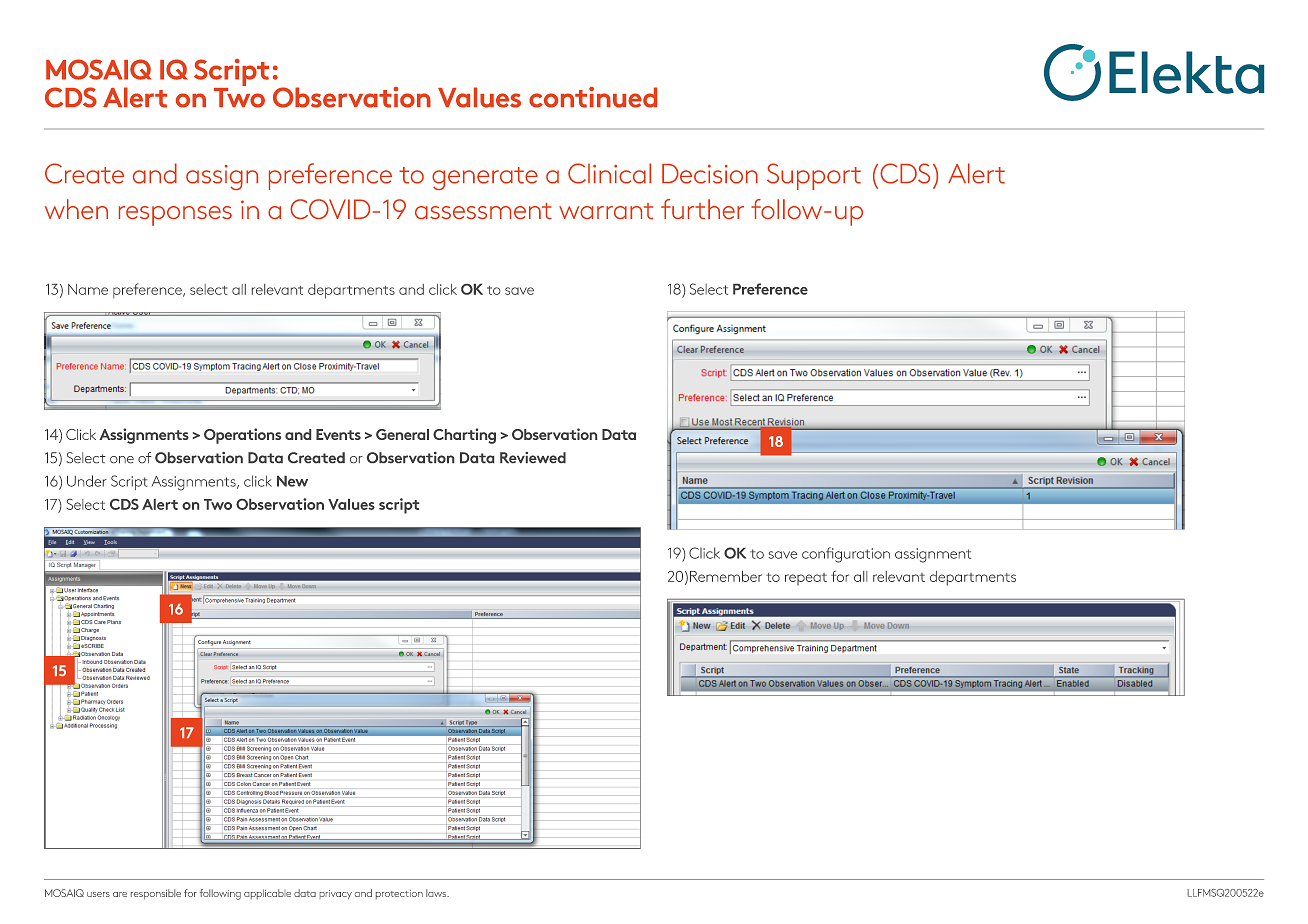  I want to click on Decision, so click(710, 174).
